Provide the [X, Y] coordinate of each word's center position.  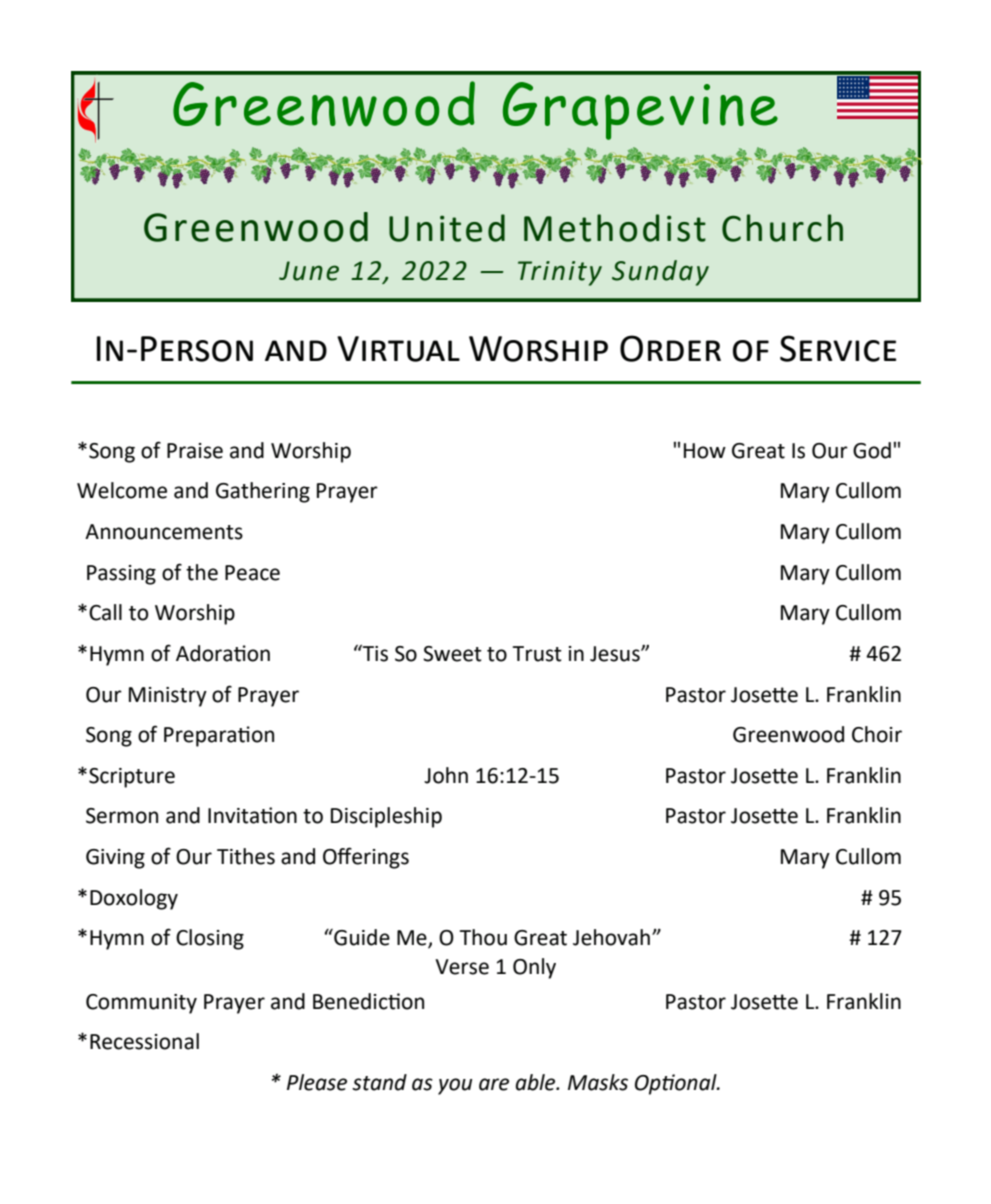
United [447, 228]
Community [141, 1004]
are [494, 1084]
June [309, 271]
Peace [252, 573]
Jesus [616, 654]
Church [782, 228]
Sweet [452, 654]
